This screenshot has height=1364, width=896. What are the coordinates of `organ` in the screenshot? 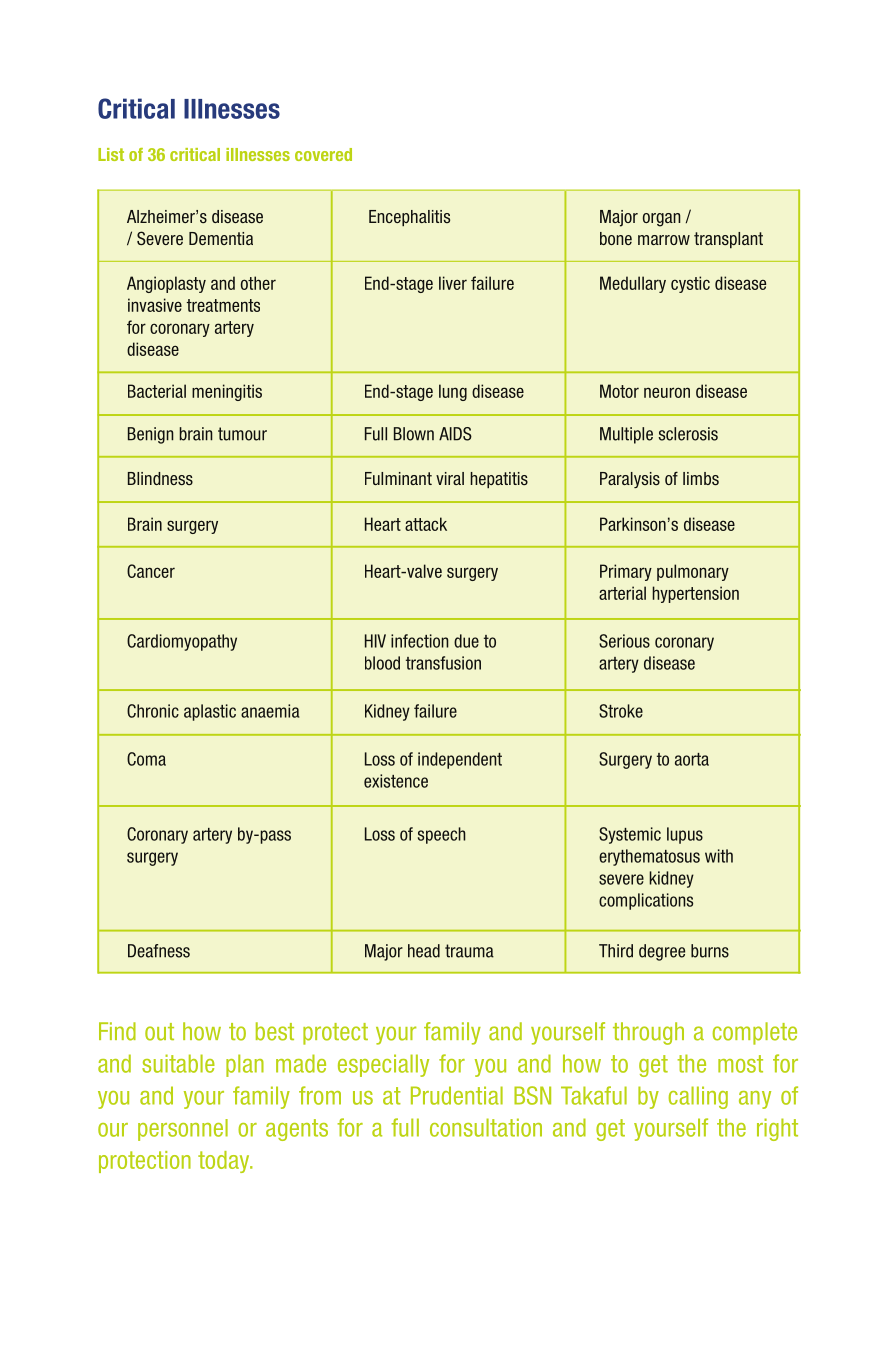 It's located at (662, 220).
